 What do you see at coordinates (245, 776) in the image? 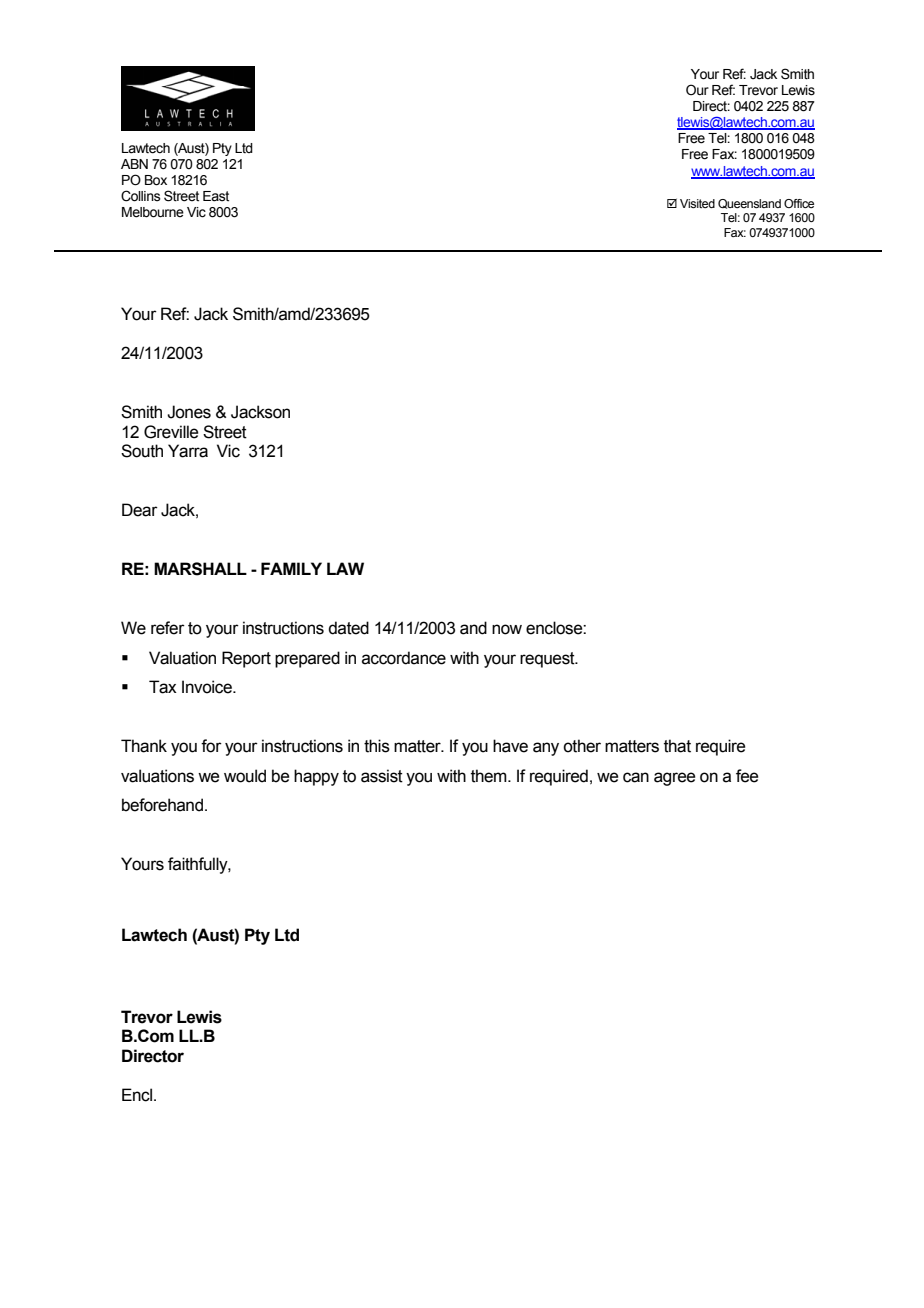
I see `would` at bounding box center [245, 776].
